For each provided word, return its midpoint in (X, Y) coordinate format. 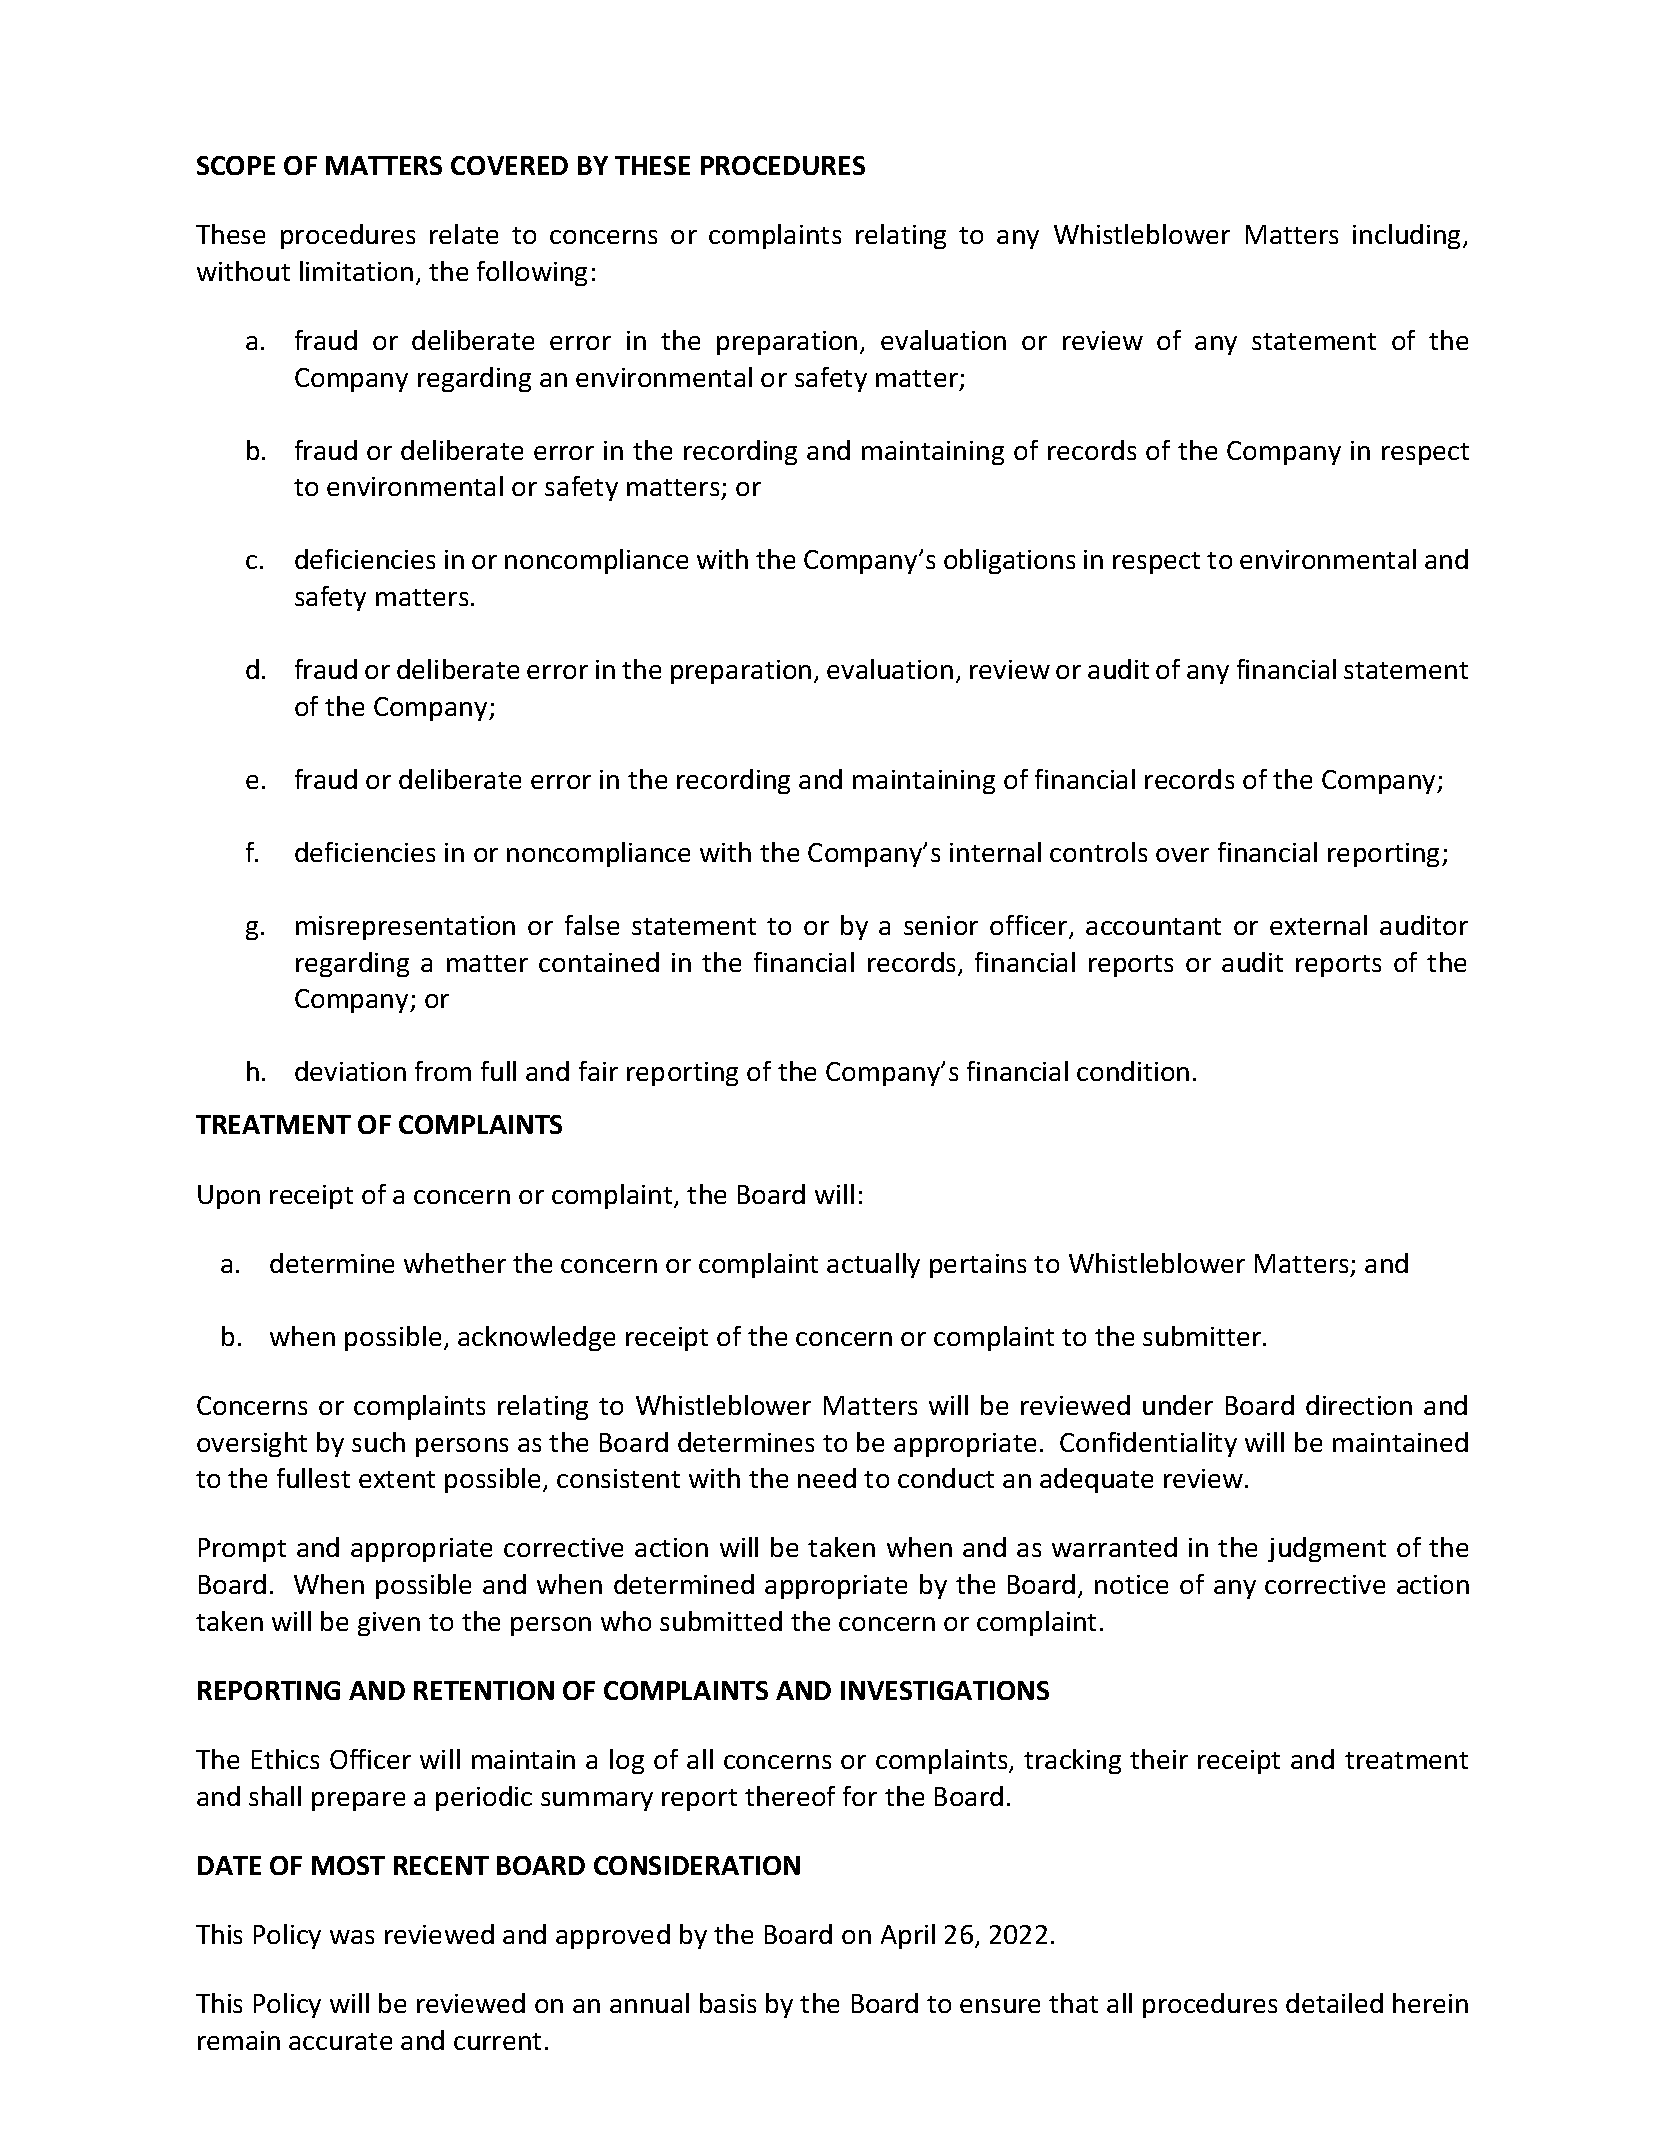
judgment (1327, 1549)
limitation (356, 271)
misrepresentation (405, 928)
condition (1133, 1071)
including (1408, 236)
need (827, 1478)
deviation (350, 1071)
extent (397, 1479)
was (352, 1937)
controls (1098, 852)
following (532, 273)
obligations (1009, 561)
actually (873, 1265)
